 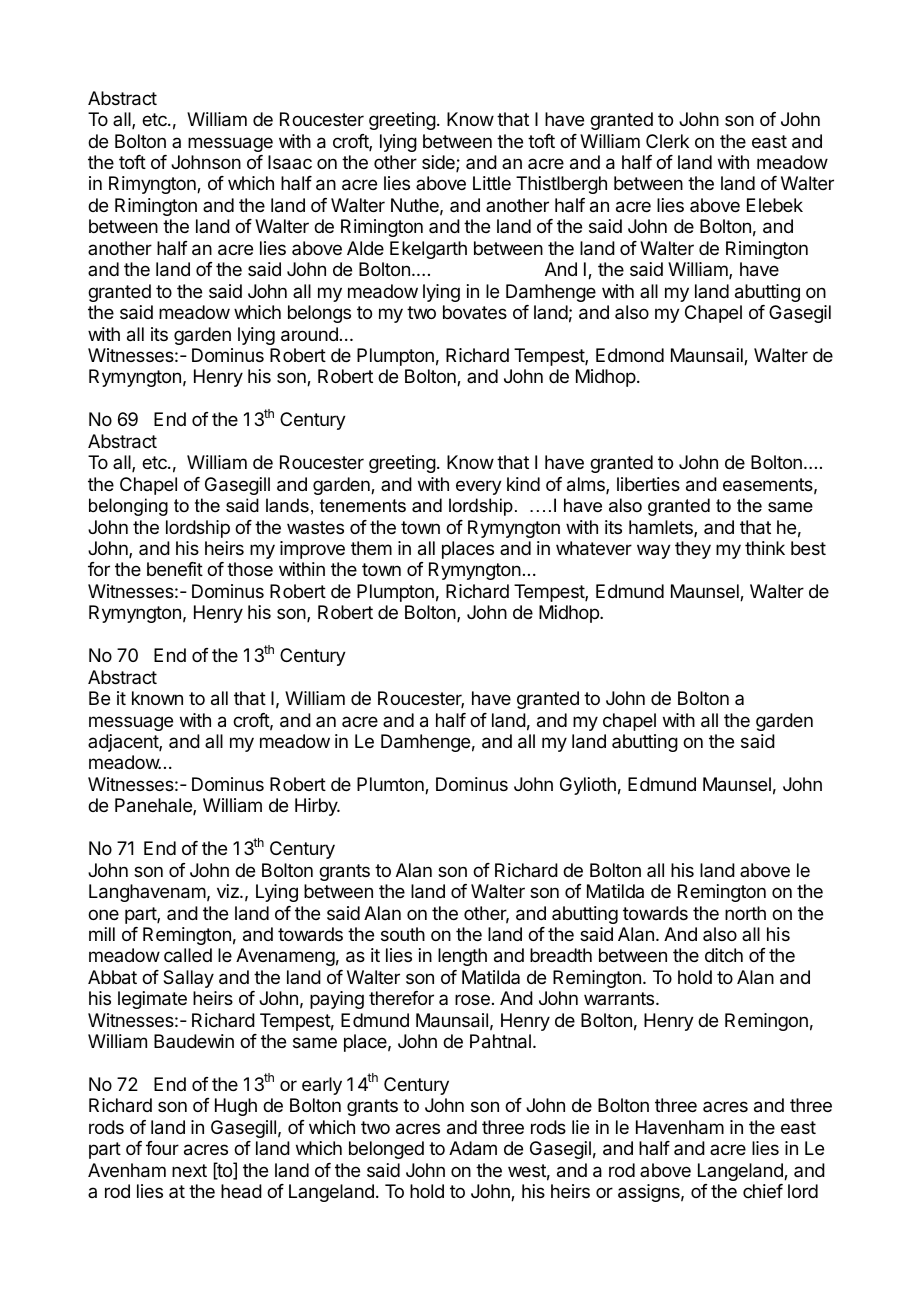 I want to click on south, so click(x=403, y=934).
